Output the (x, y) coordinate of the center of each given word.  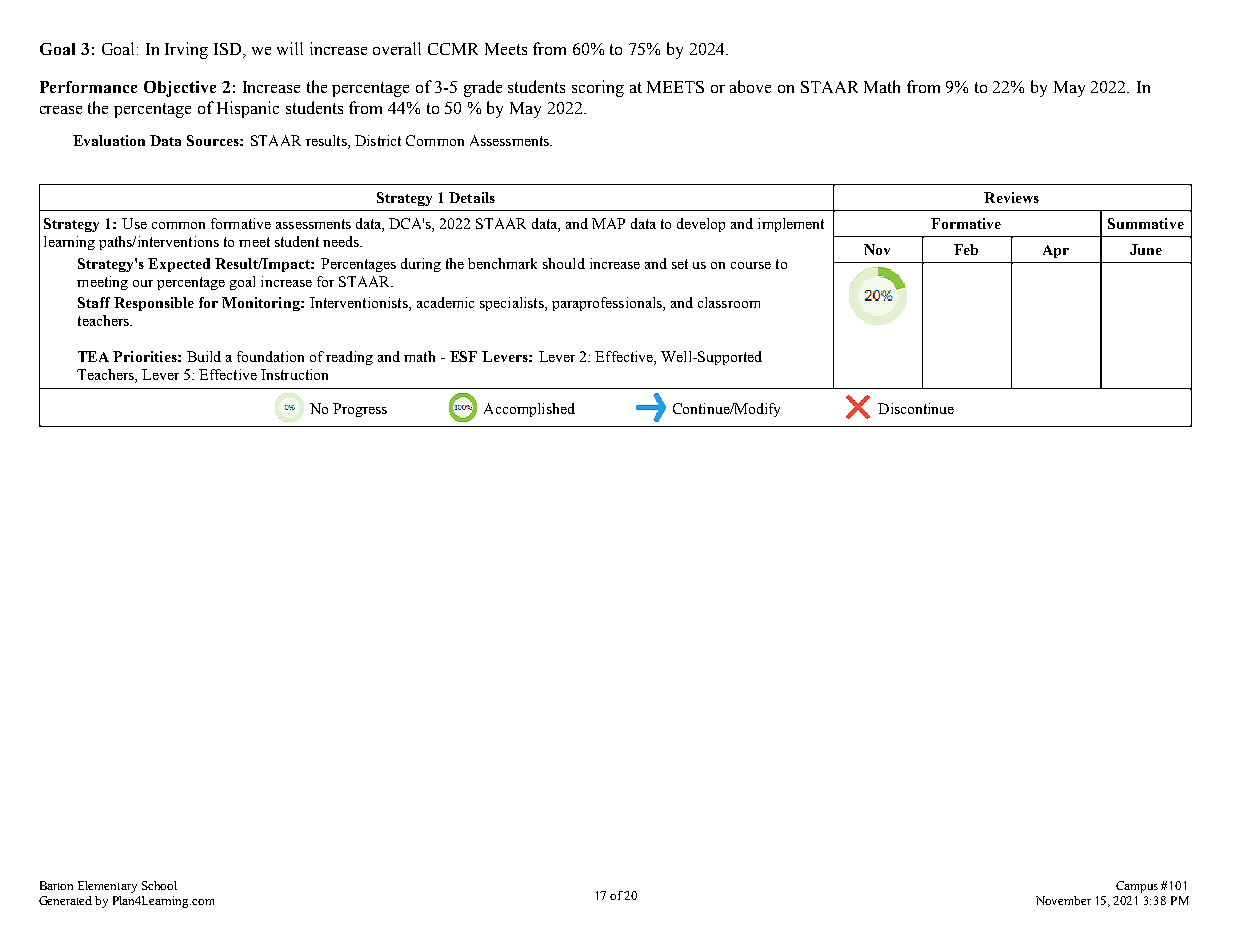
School (159, 885)
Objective (180, 89)
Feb (966, 249)
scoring (598, 88)
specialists (513, 304)
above (750, 86)
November (1063, 900)
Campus (1137, 887)
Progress (360, 410)
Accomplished (529, 410)
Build (204, 356)
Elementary (107, 887)
